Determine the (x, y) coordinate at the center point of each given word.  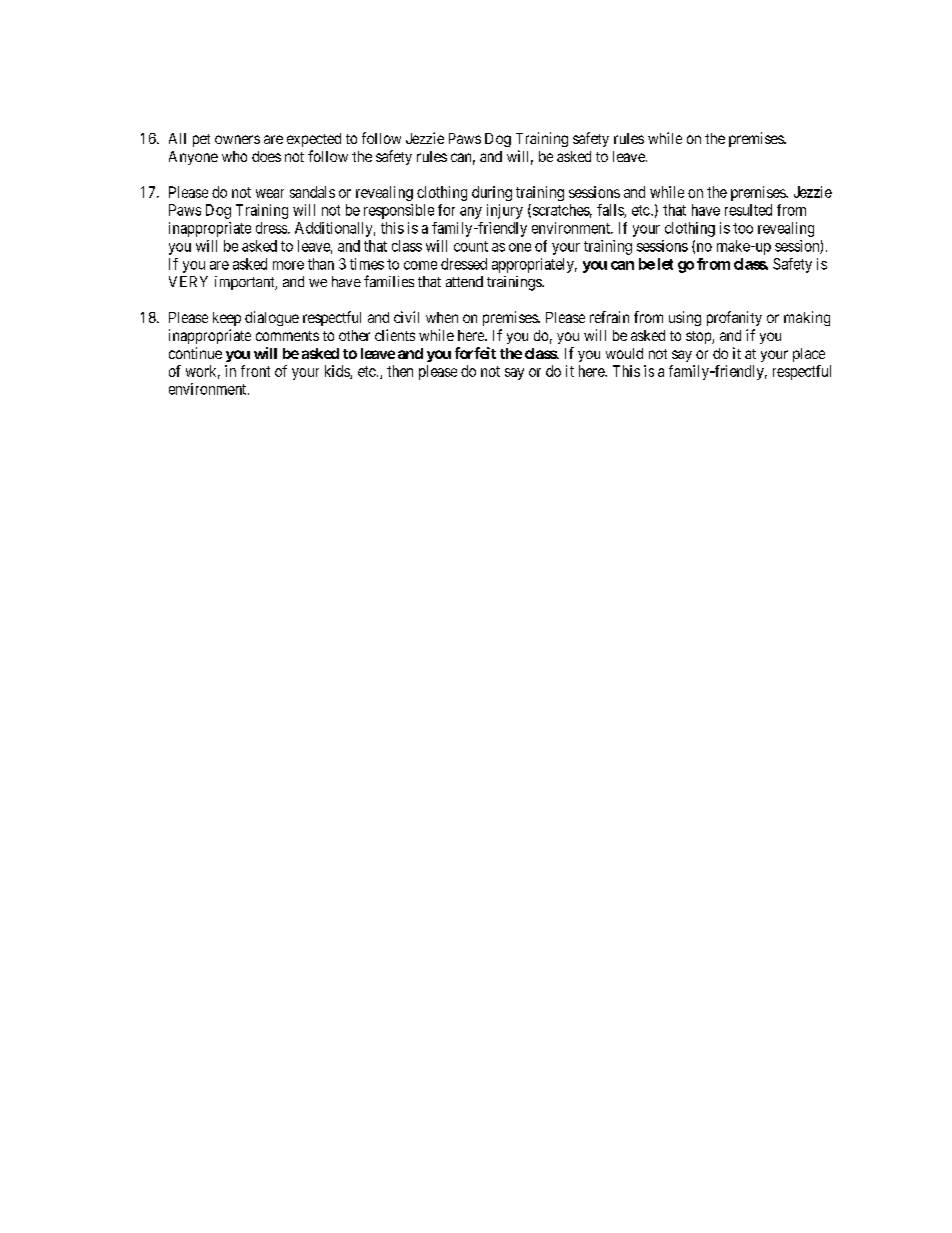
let (665, 264)
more (288, 265)
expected (314, 140)
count (471, 246)
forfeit (475, 353)
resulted (748, 210)
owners (237, 139)
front (255, 371)
